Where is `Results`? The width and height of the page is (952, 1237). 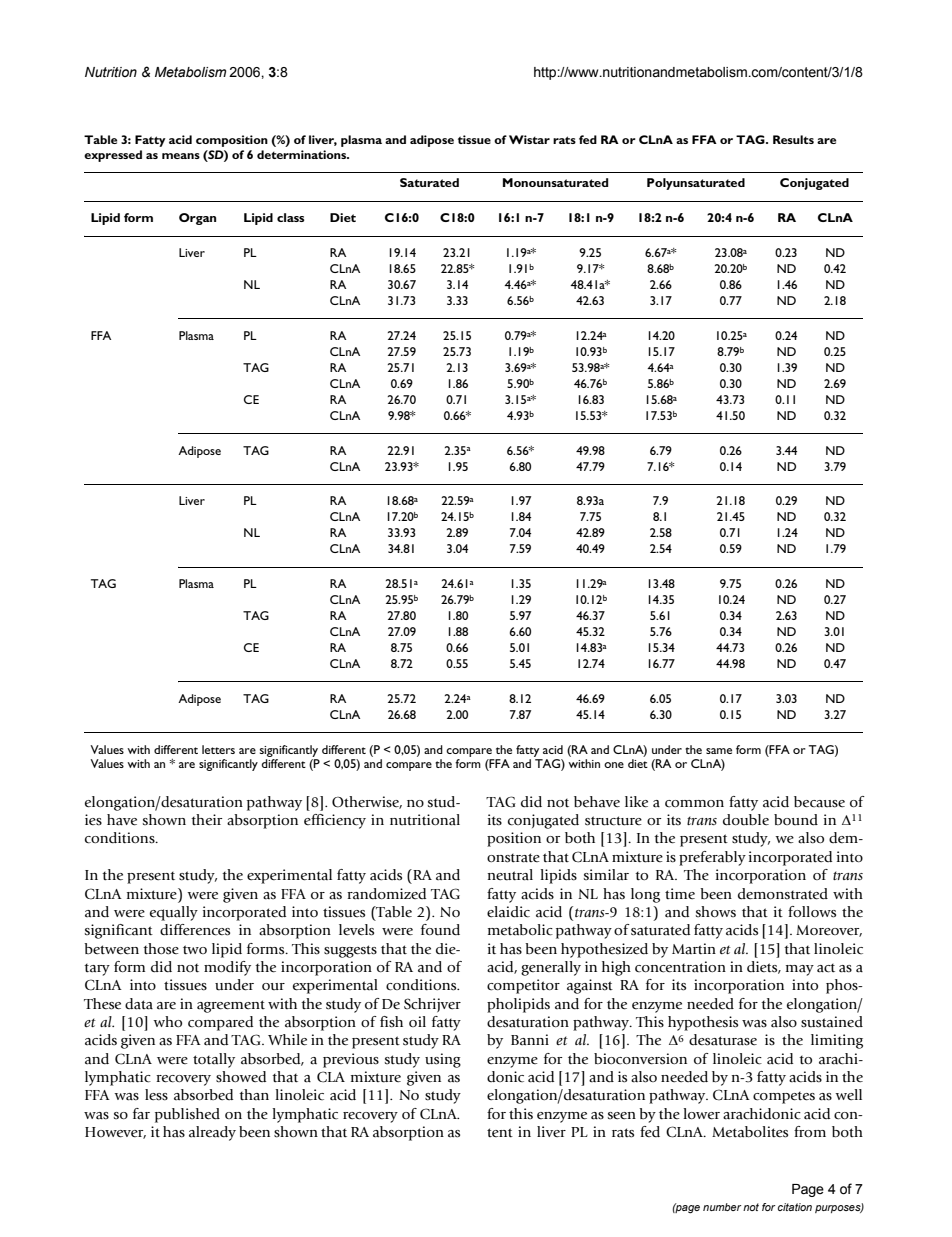 Results is located at coordinates (793, 139).
